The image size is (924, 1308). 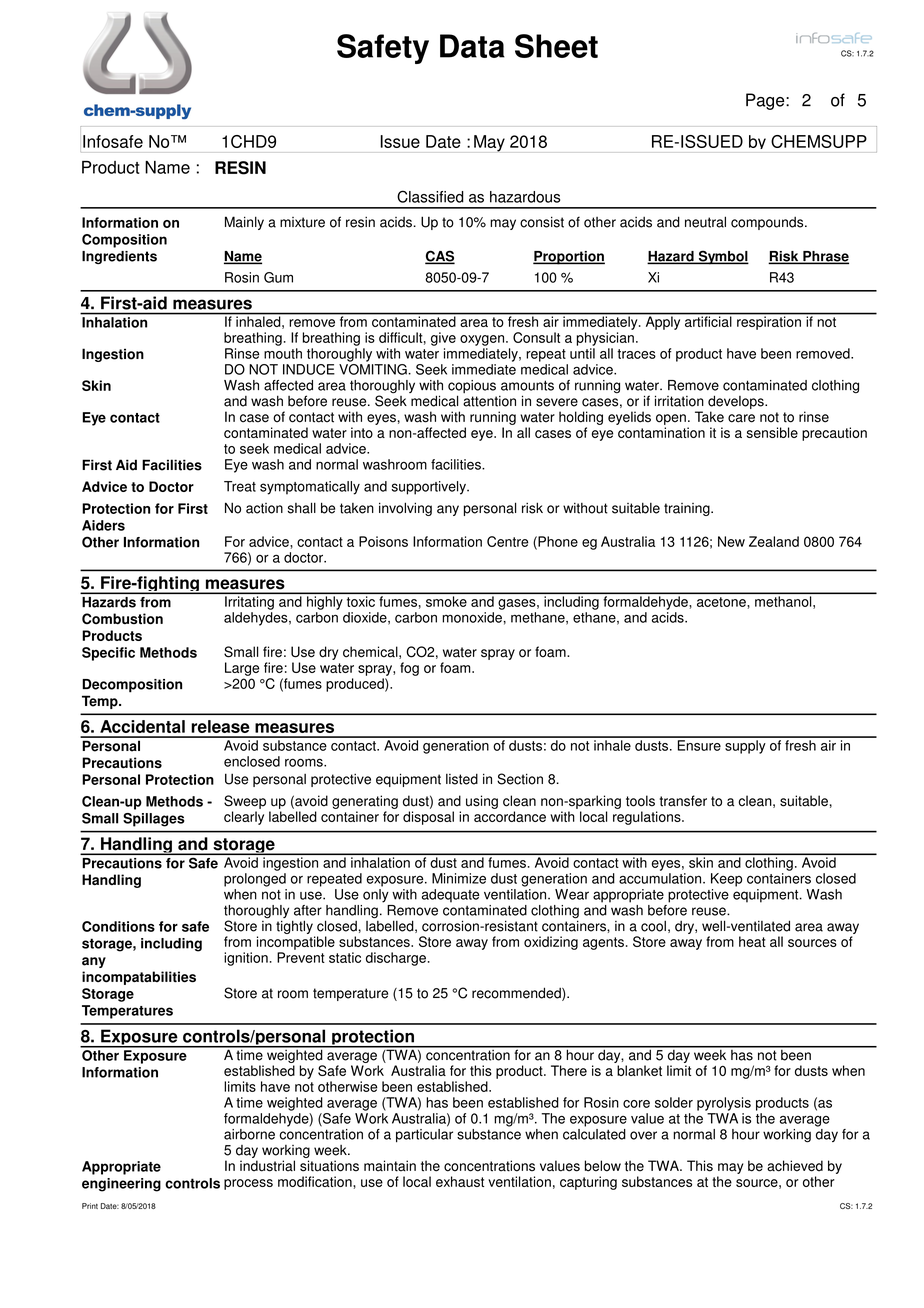 I want to click on artificial, so click(x=708, y=320).
